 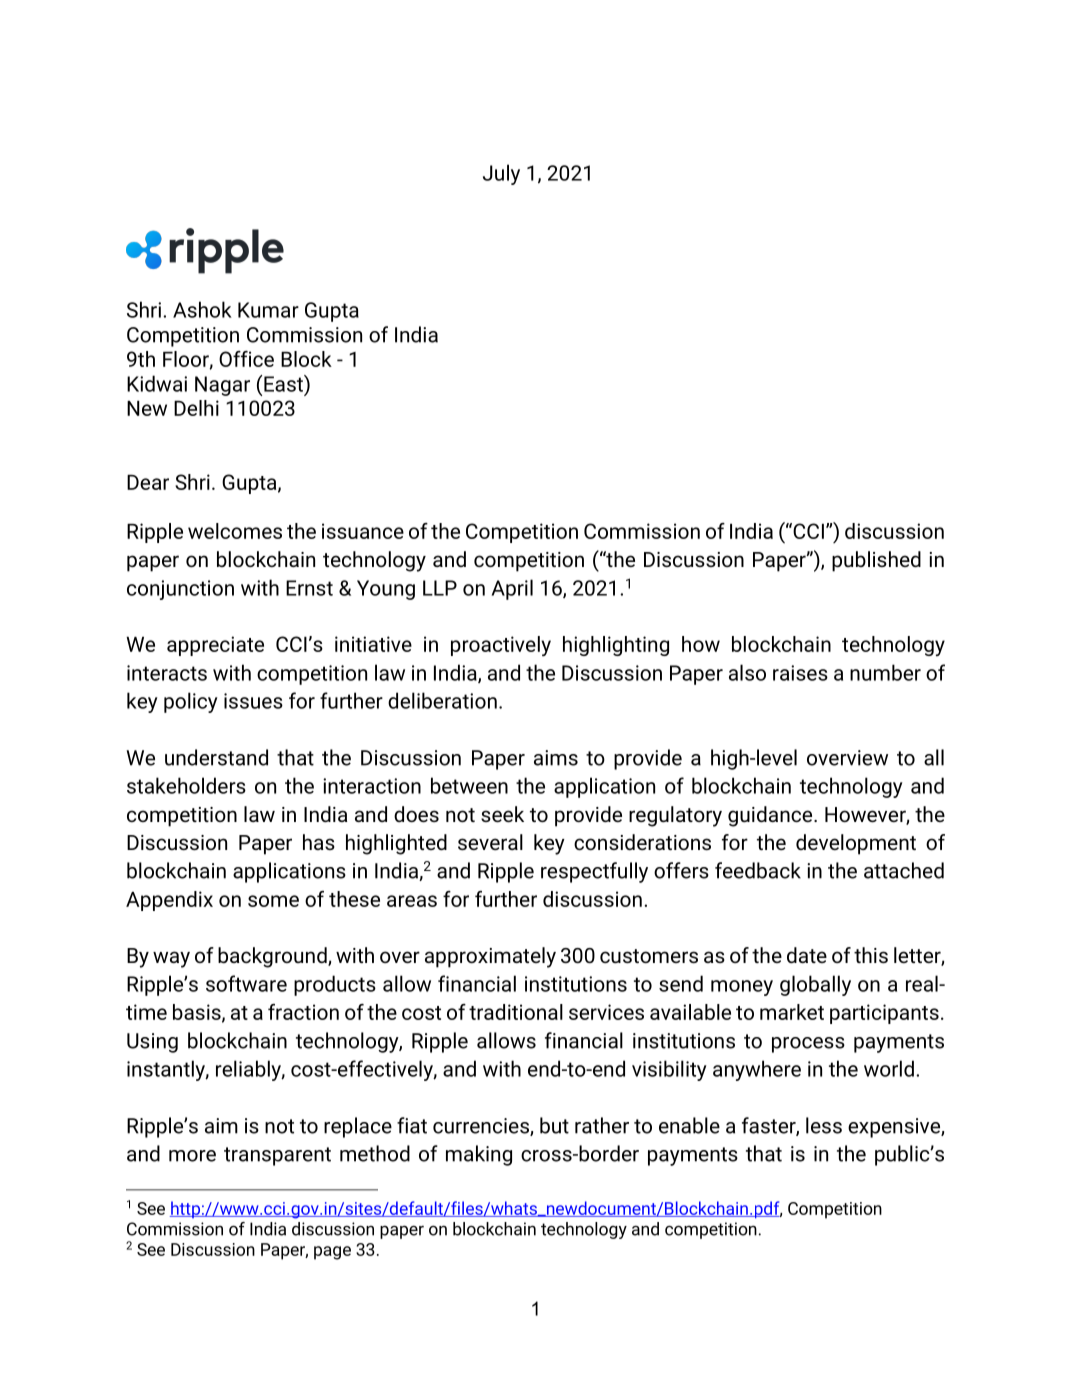 What do you see at coordinates (501, 174) in the image?
I see `July` at bounding box center [501, 174].
